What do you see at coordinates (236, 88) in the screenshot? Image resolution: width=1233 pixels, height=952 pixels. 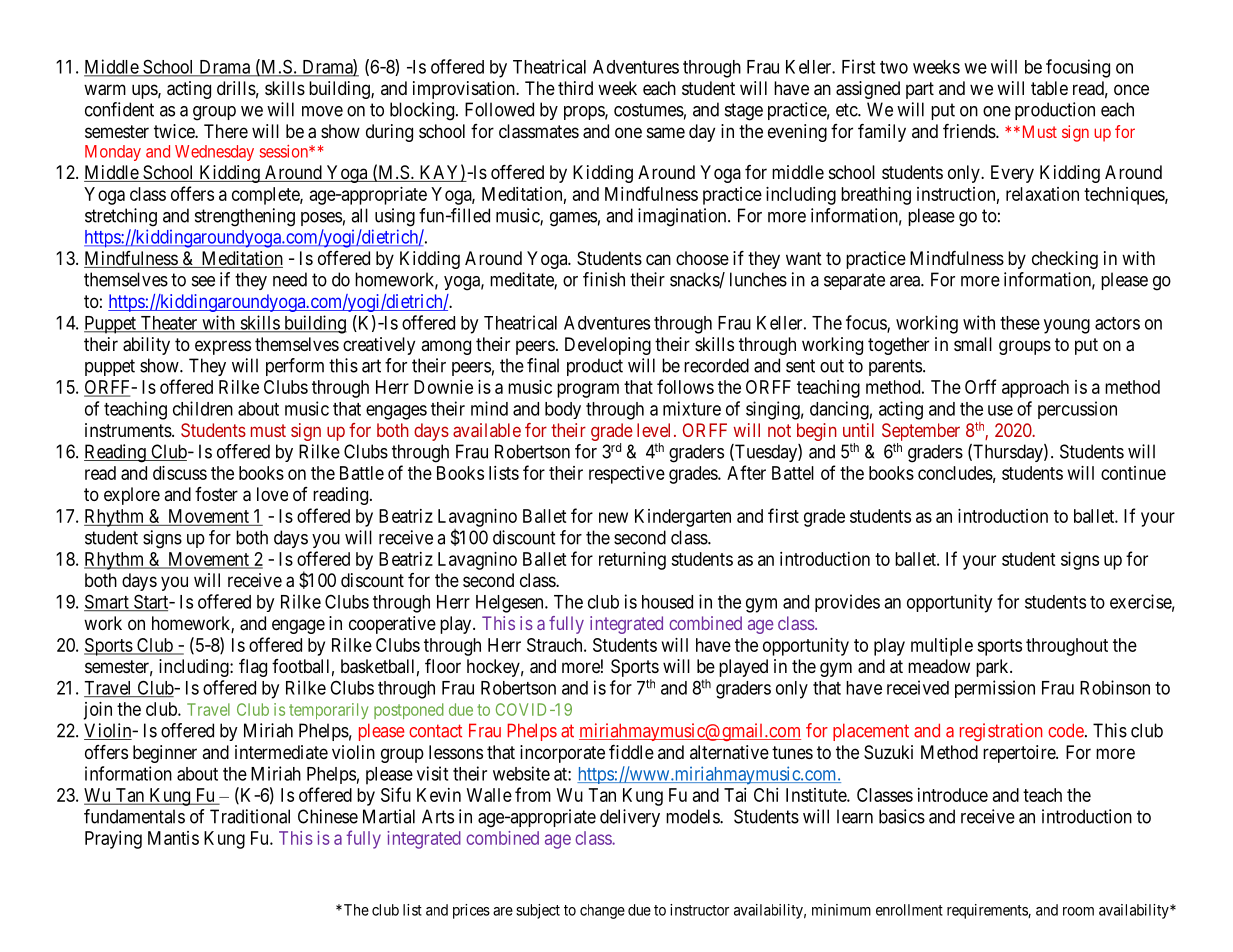 I see `drills` at bounding box center [236, 88].
